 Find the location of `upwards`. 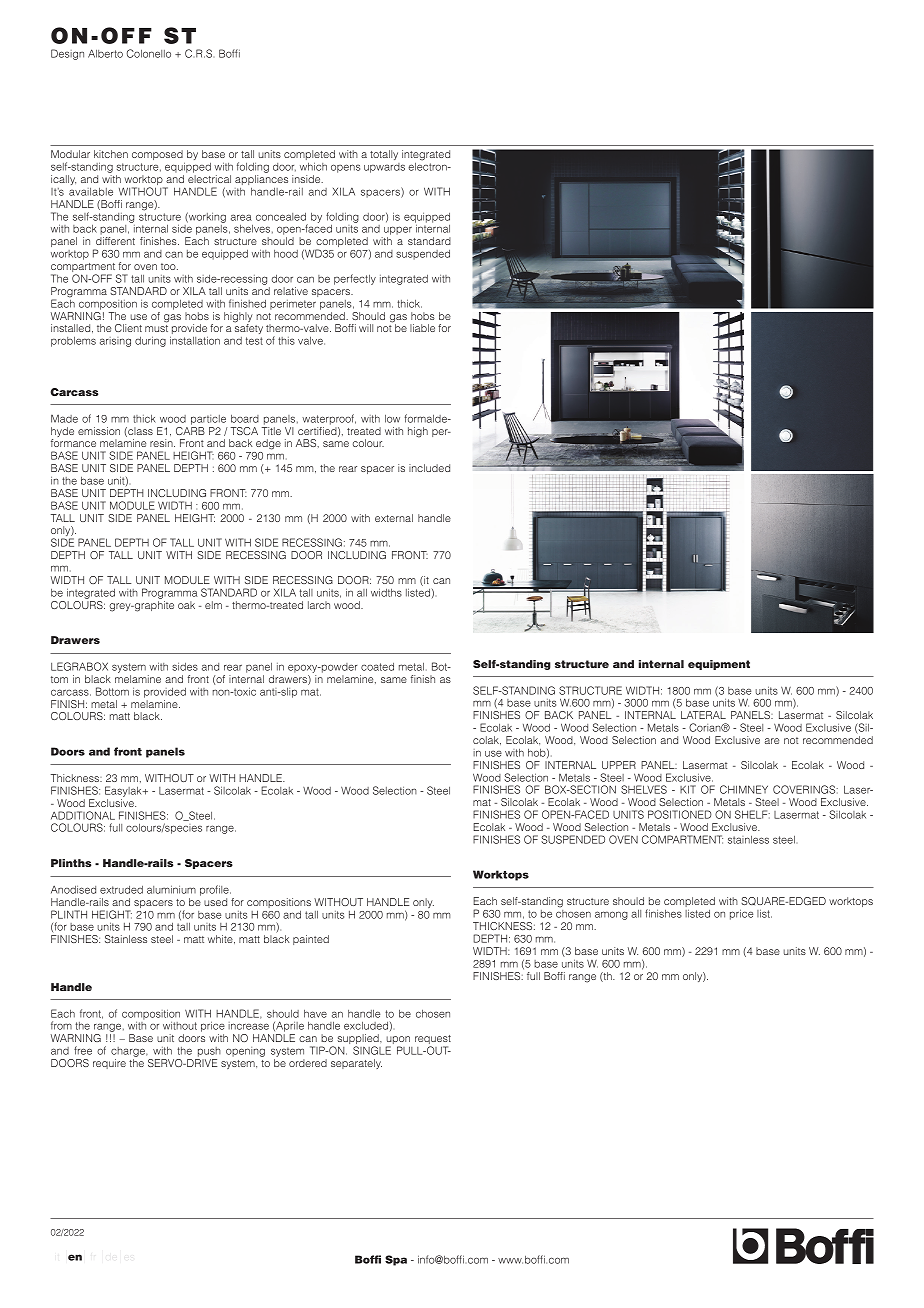

upwards is located at coordinates (384, 168).
